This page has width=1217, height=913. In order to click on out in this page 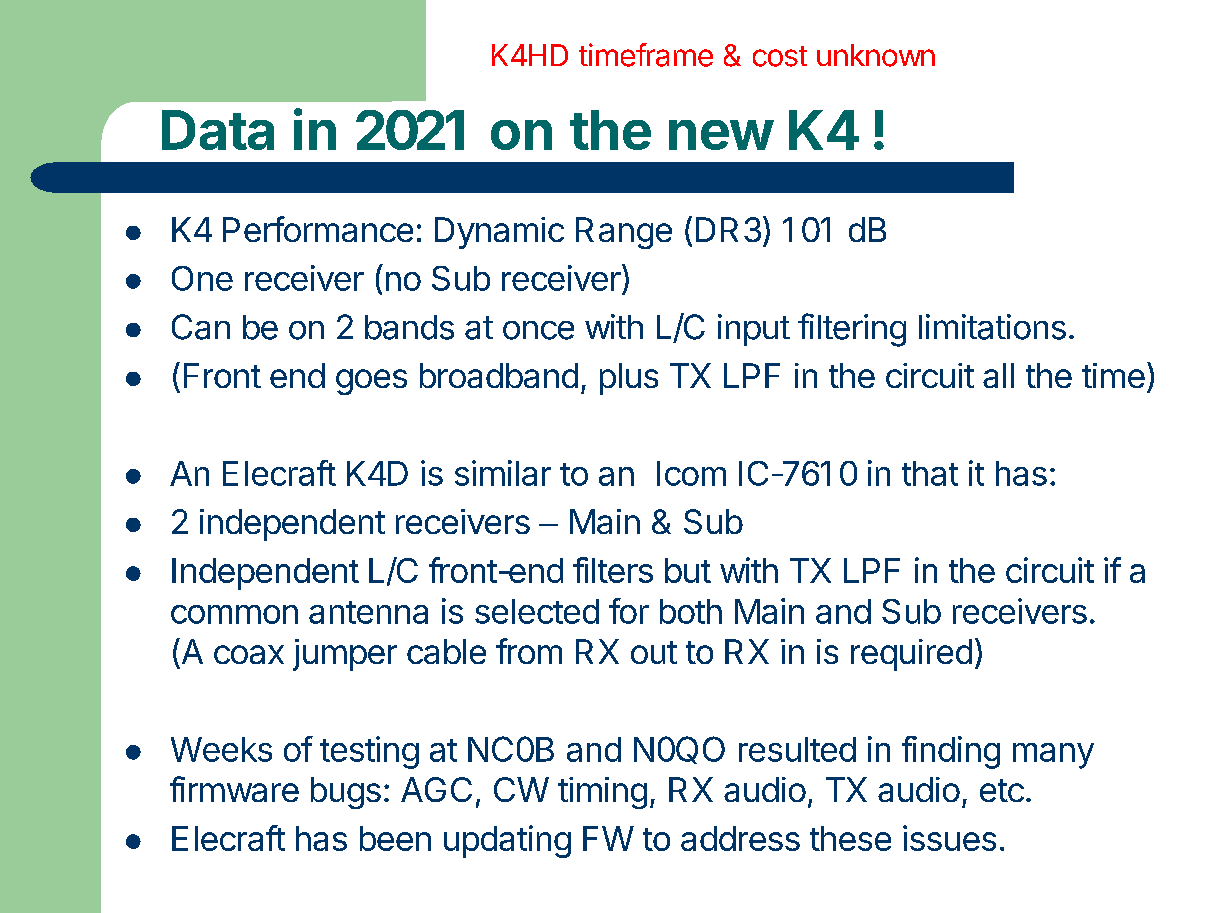, I will do `click(654, 652)`.
